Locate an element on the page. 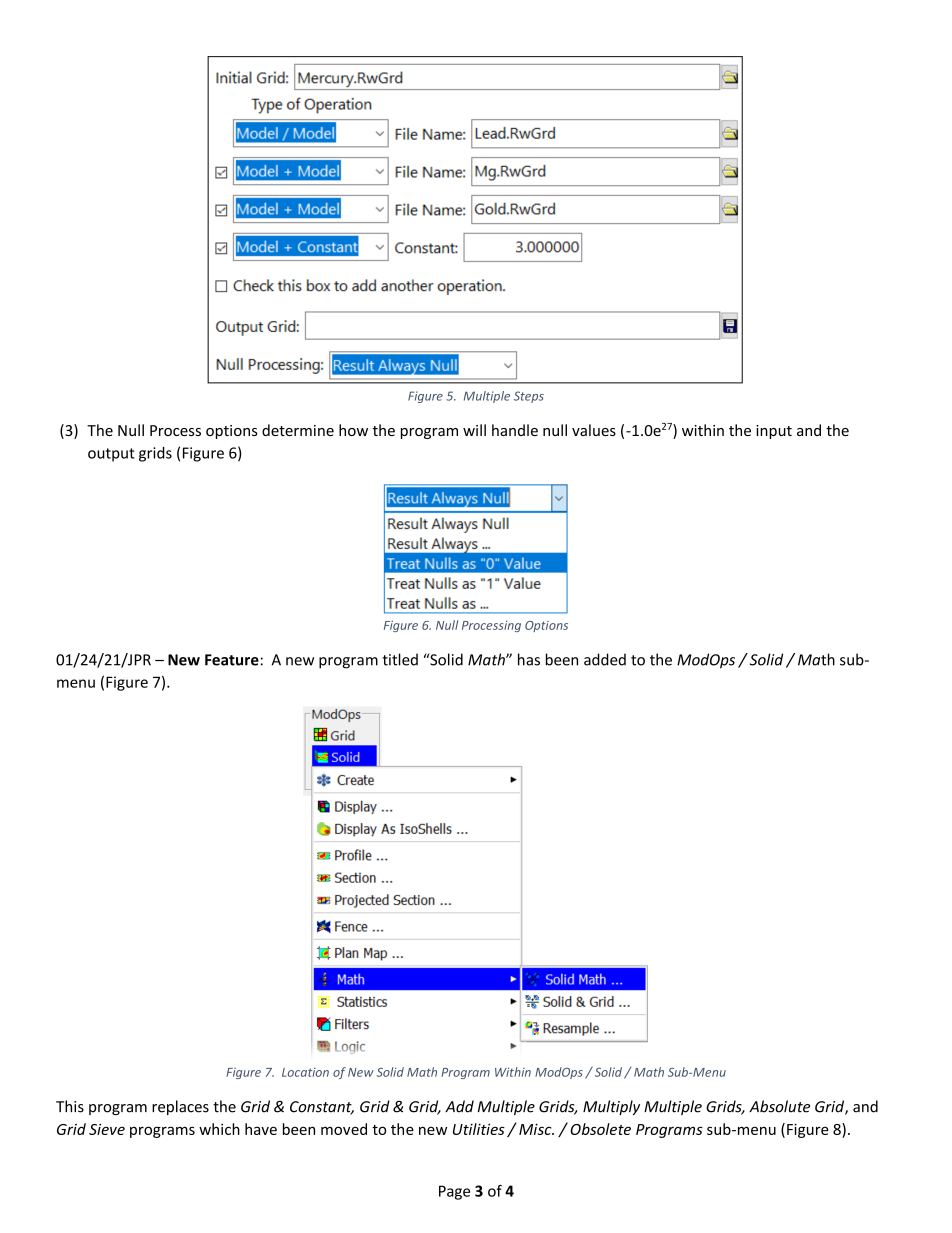 This image has width=952, height=1233. output is located at coordinates (111, 455).
